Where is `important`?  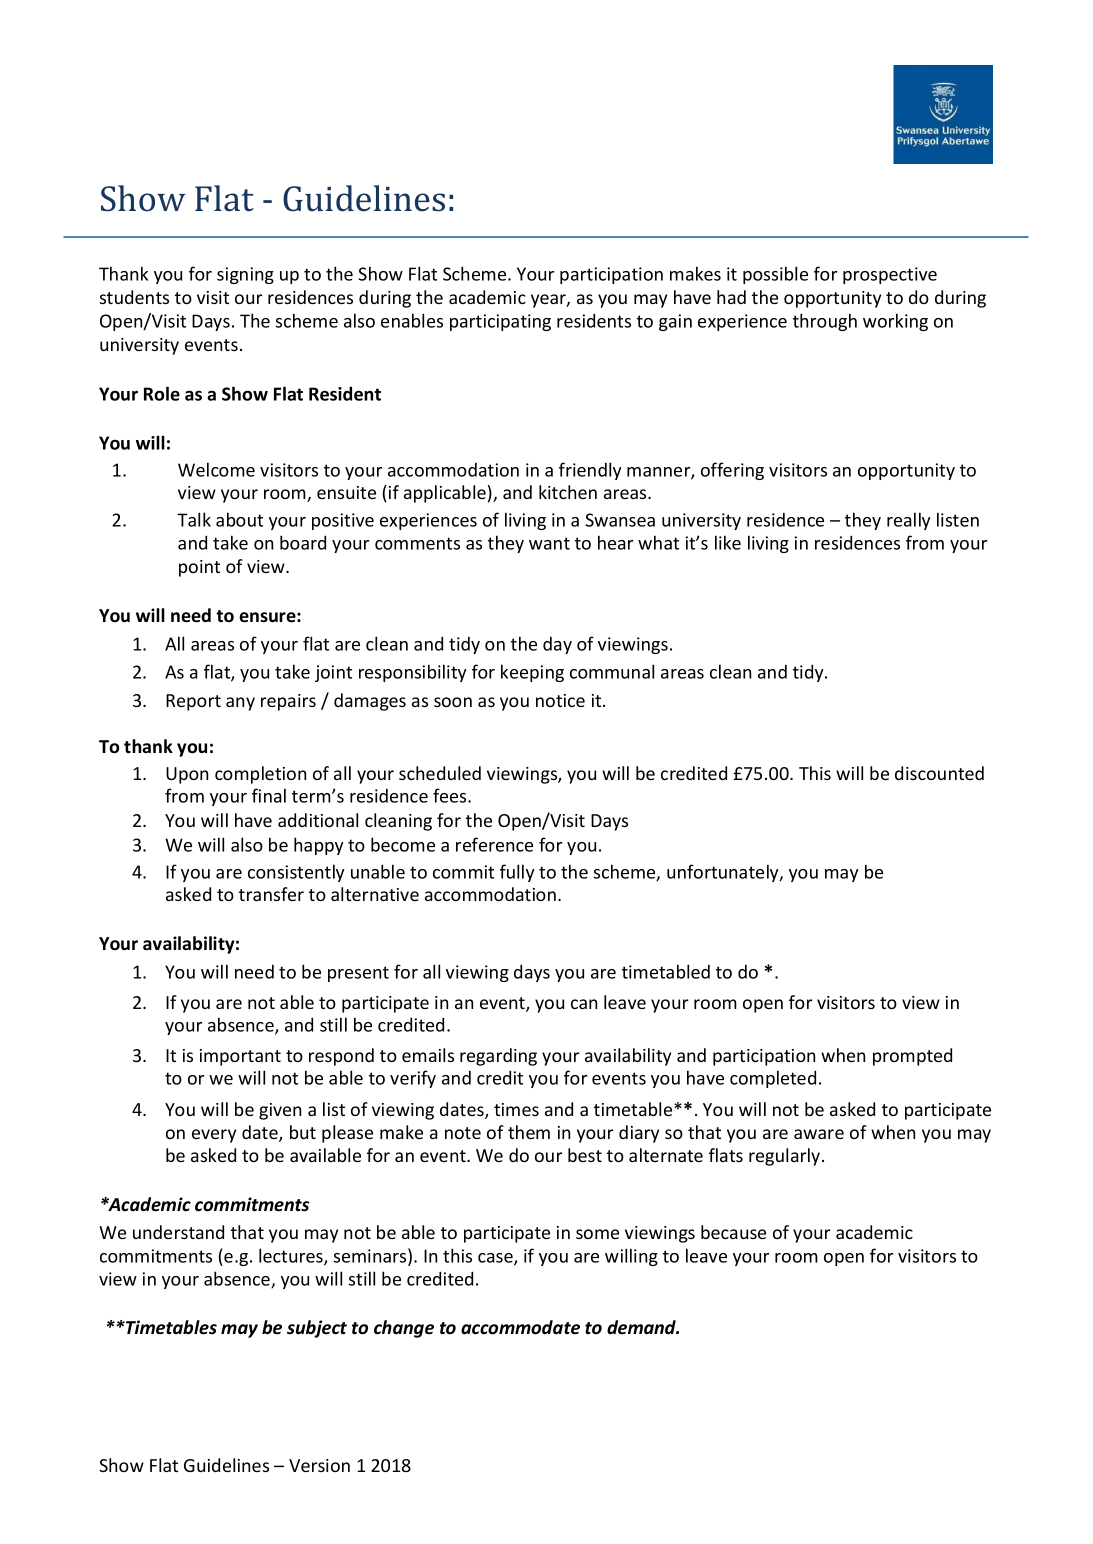 important is located at coordinates (240, 1057).
